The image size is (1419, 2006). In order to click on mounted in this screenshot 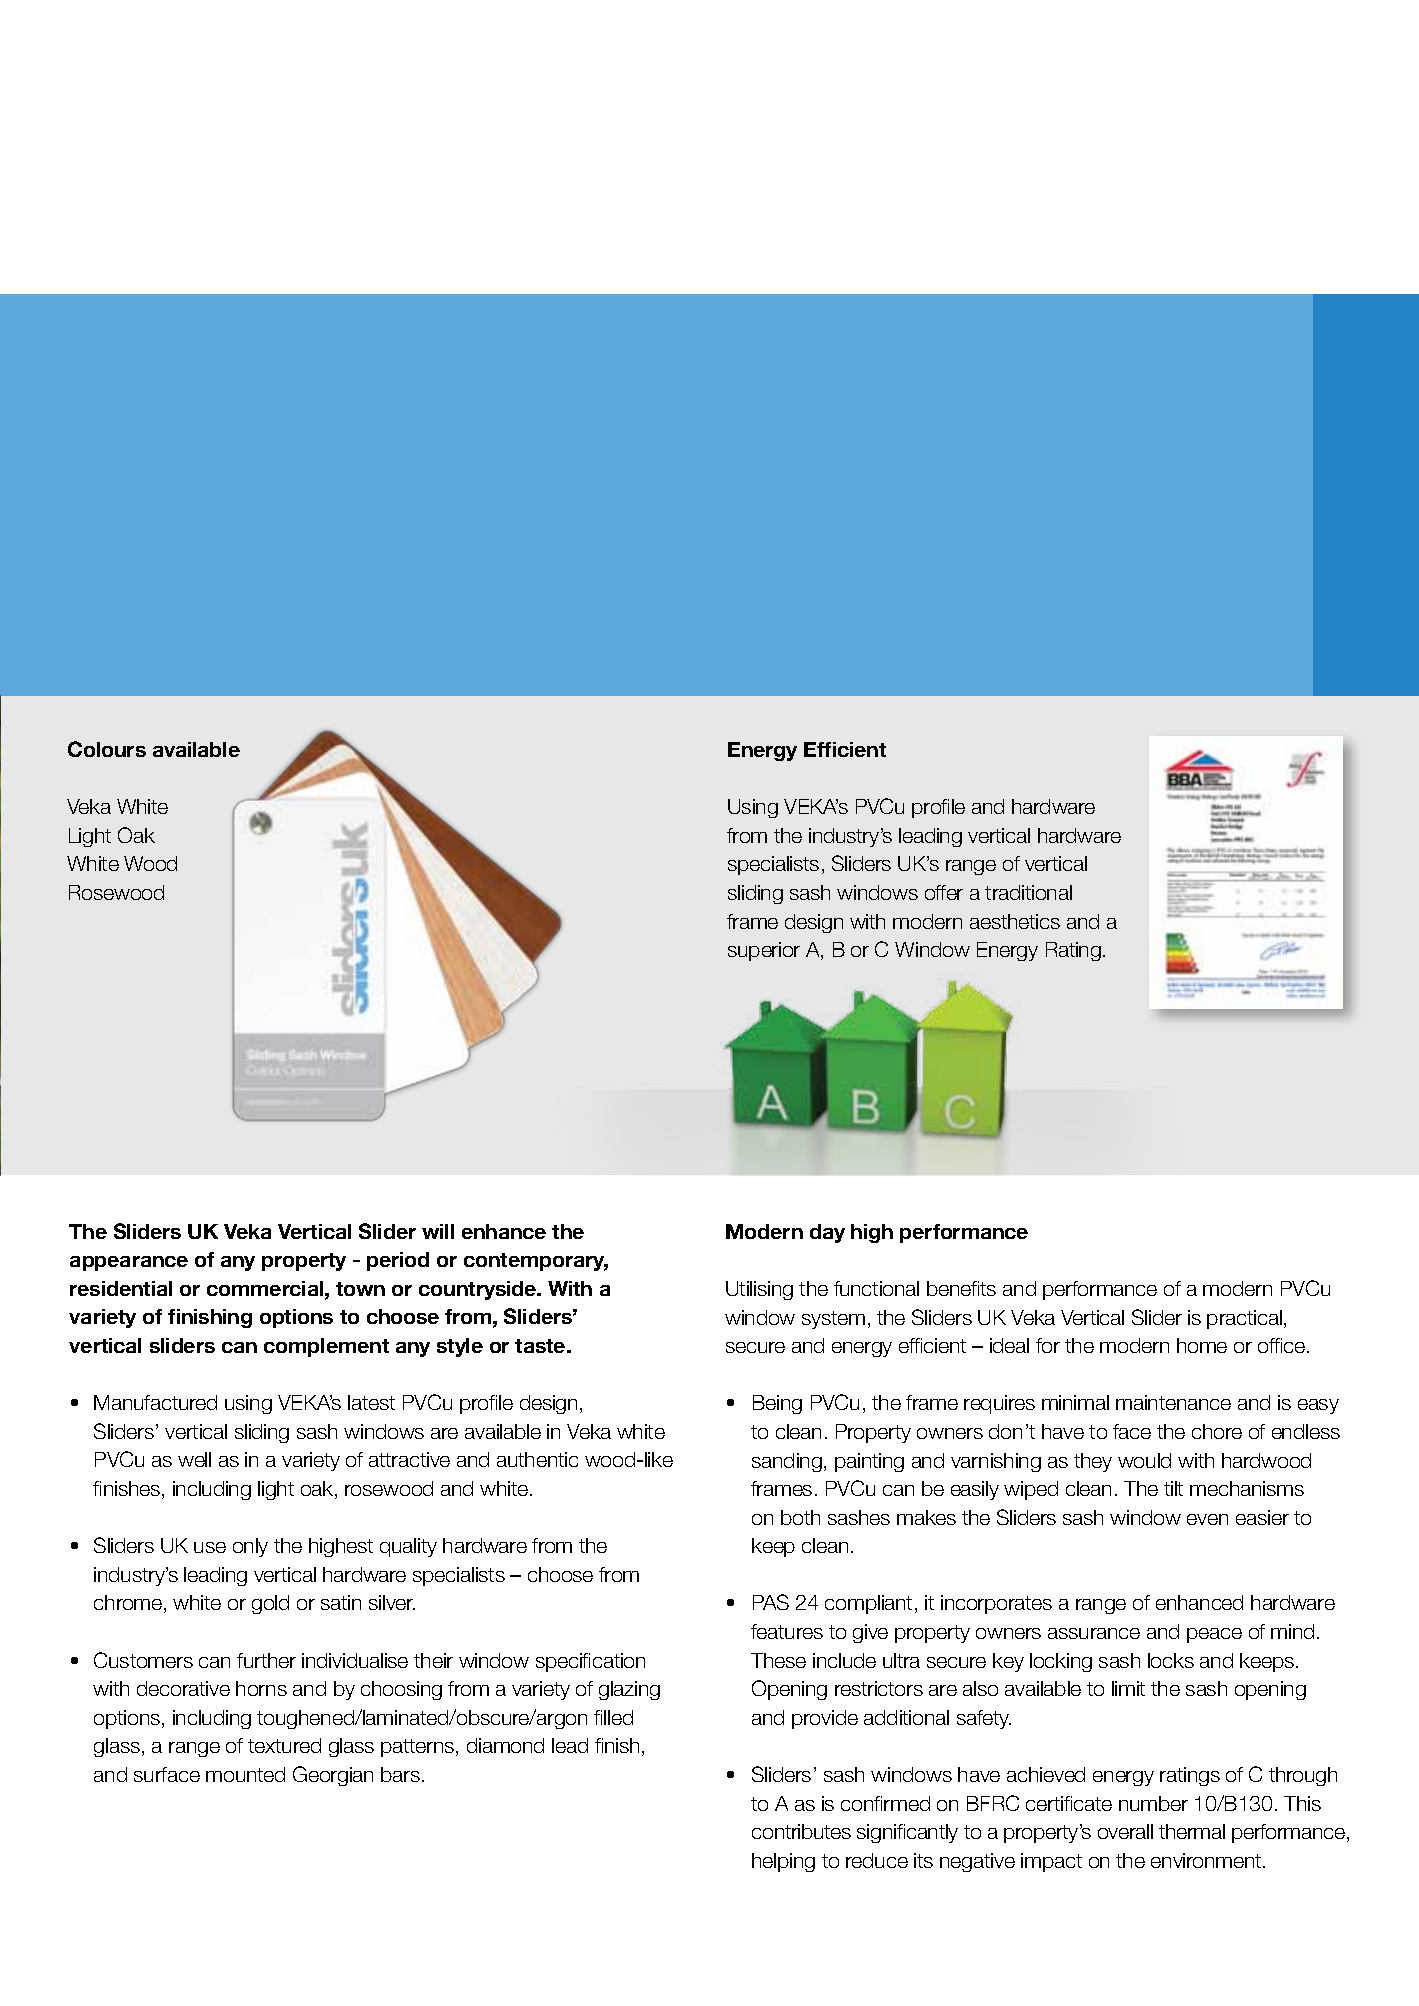, I will do `click(245, 1774)`.
